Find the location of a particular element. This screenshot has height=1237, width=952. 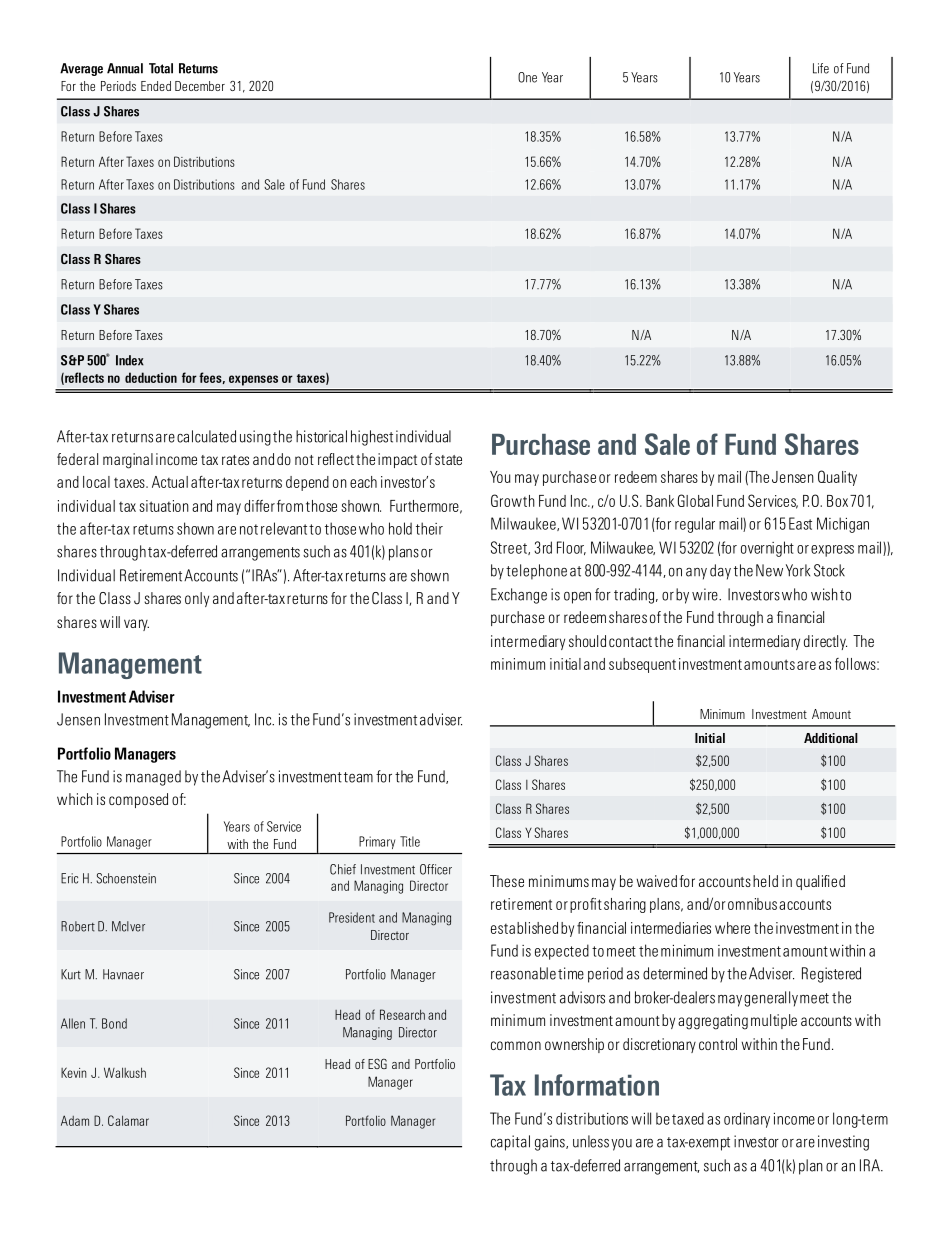

only is located at coordinates (197, 599).
